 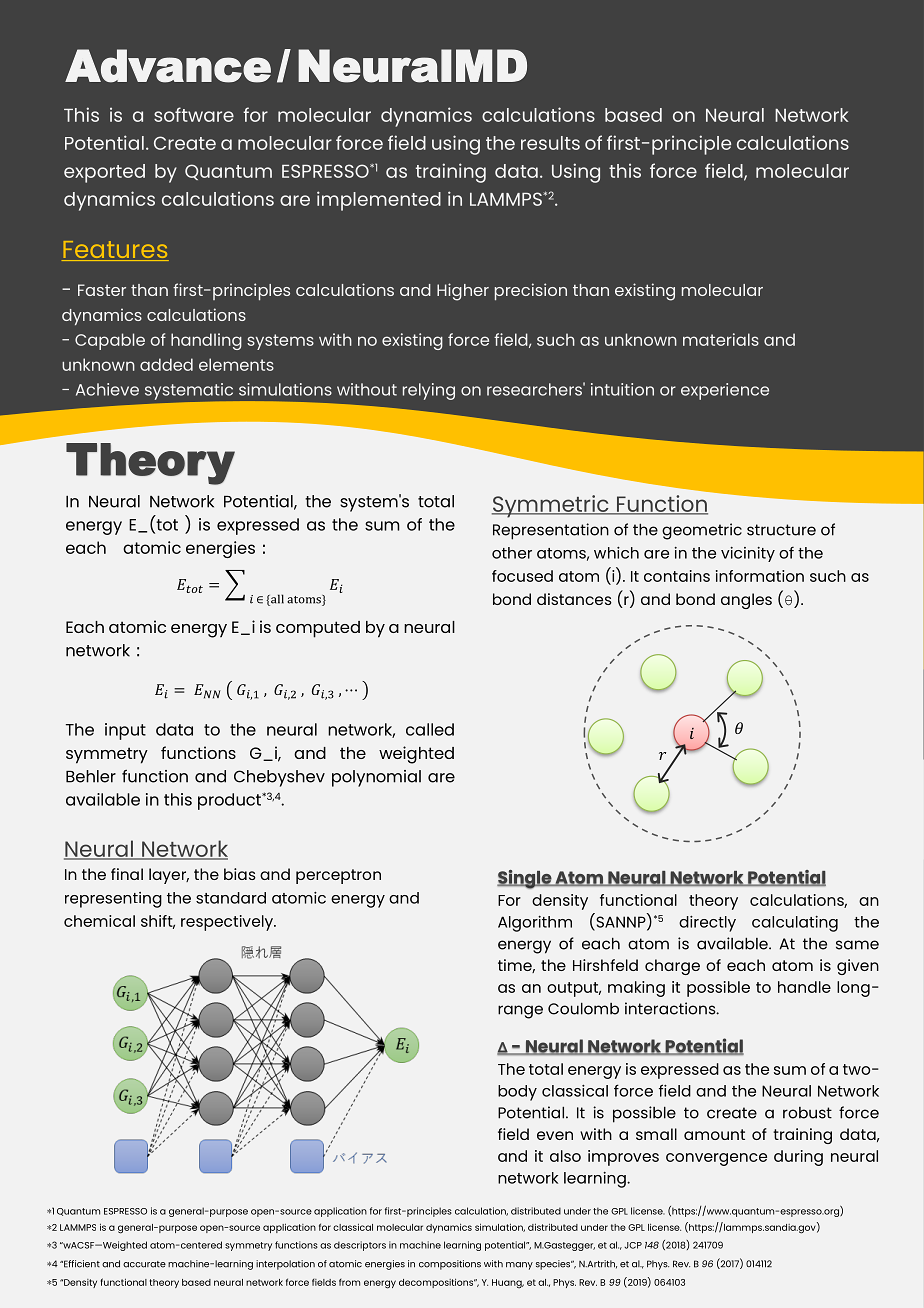 What do you see at coordinates (746, 601) in the screenshot?
I see `angles` at bounding box center [746, 601].
